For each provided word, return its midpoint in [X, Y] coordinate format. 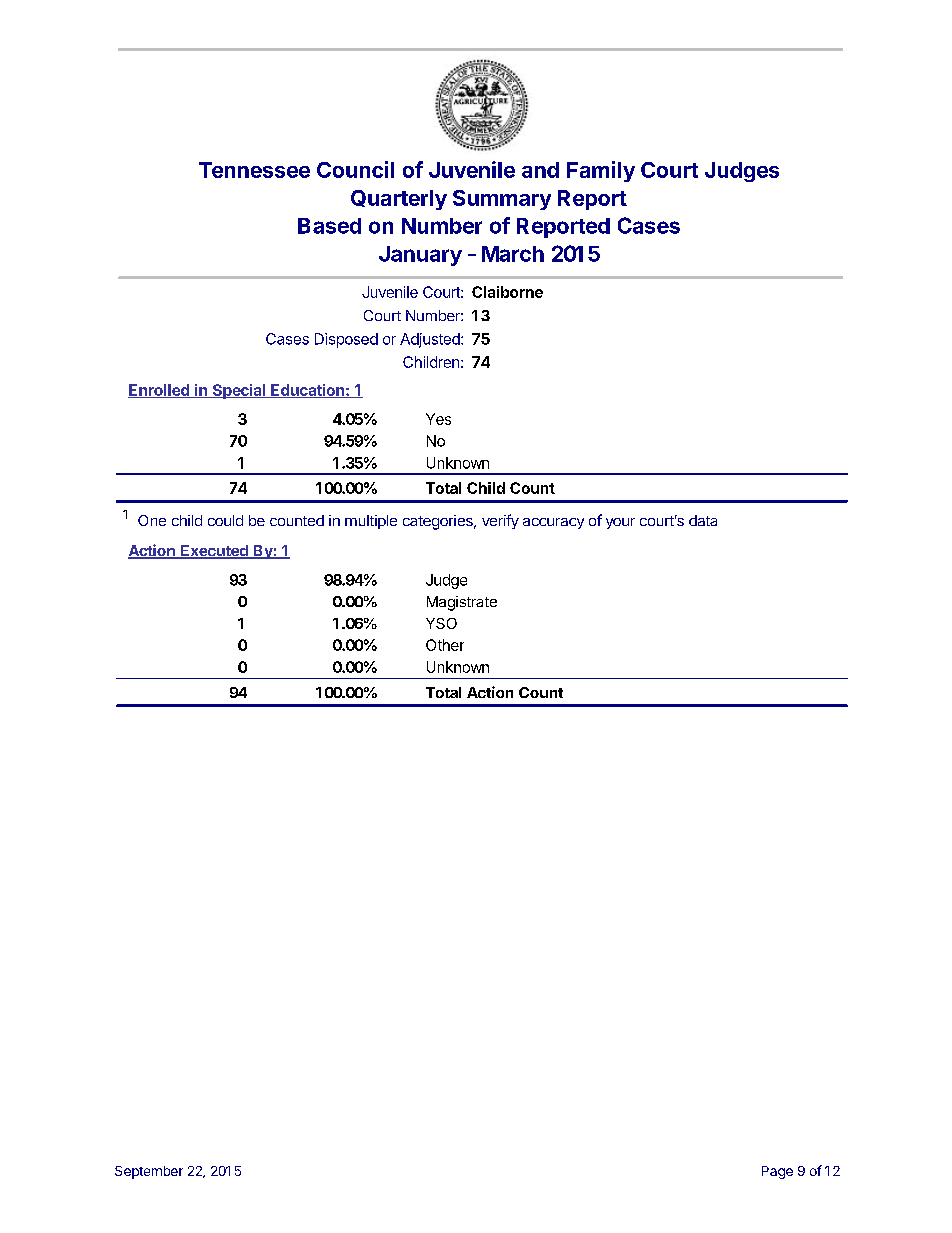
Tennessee [254, 170]
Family [601, 171]
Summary [502, 200]
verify [500, 521]
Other [445, 645]
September [149, 1172]
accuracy [553, 523]
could [225, 520]
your [620, 523]
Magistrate [462, 603]
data [703, 520]
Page [777, 1172]
